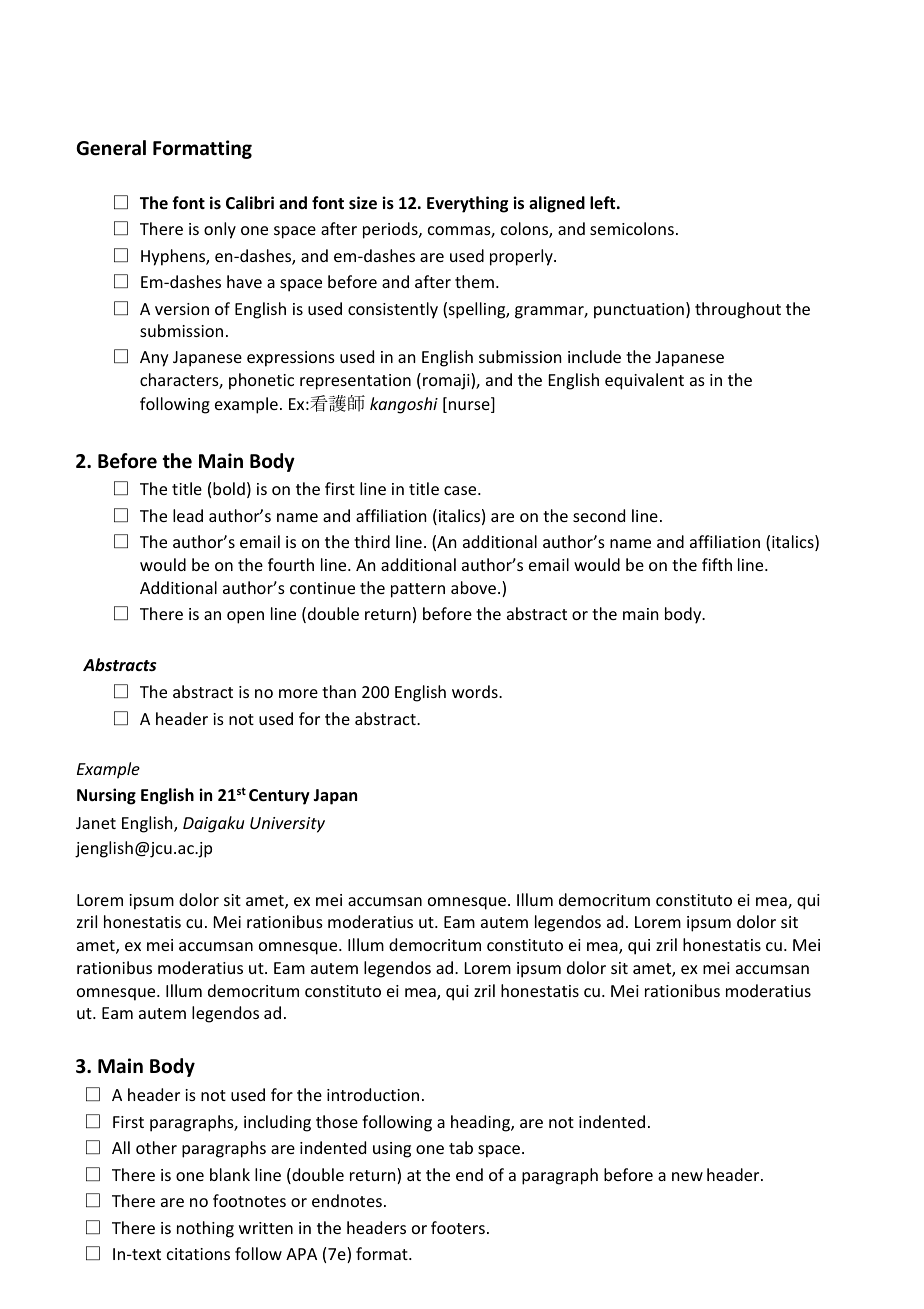 This image has height=1309, width=924. Describe the element at coordinates (245, 617) in the image. I see `open` at that location.
